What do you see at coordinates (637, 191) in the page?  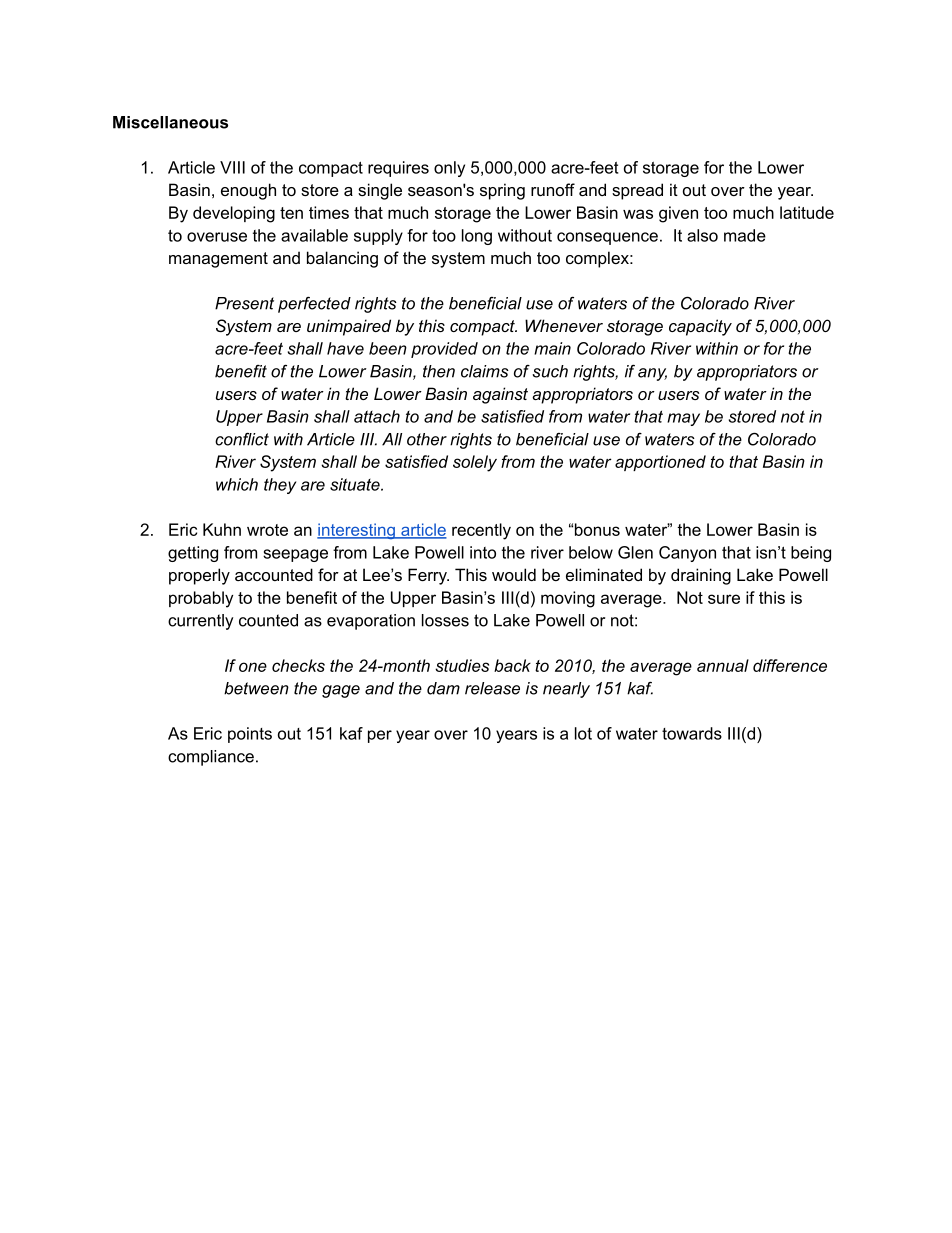 I see `spread` at bounding box center [637, 191].
